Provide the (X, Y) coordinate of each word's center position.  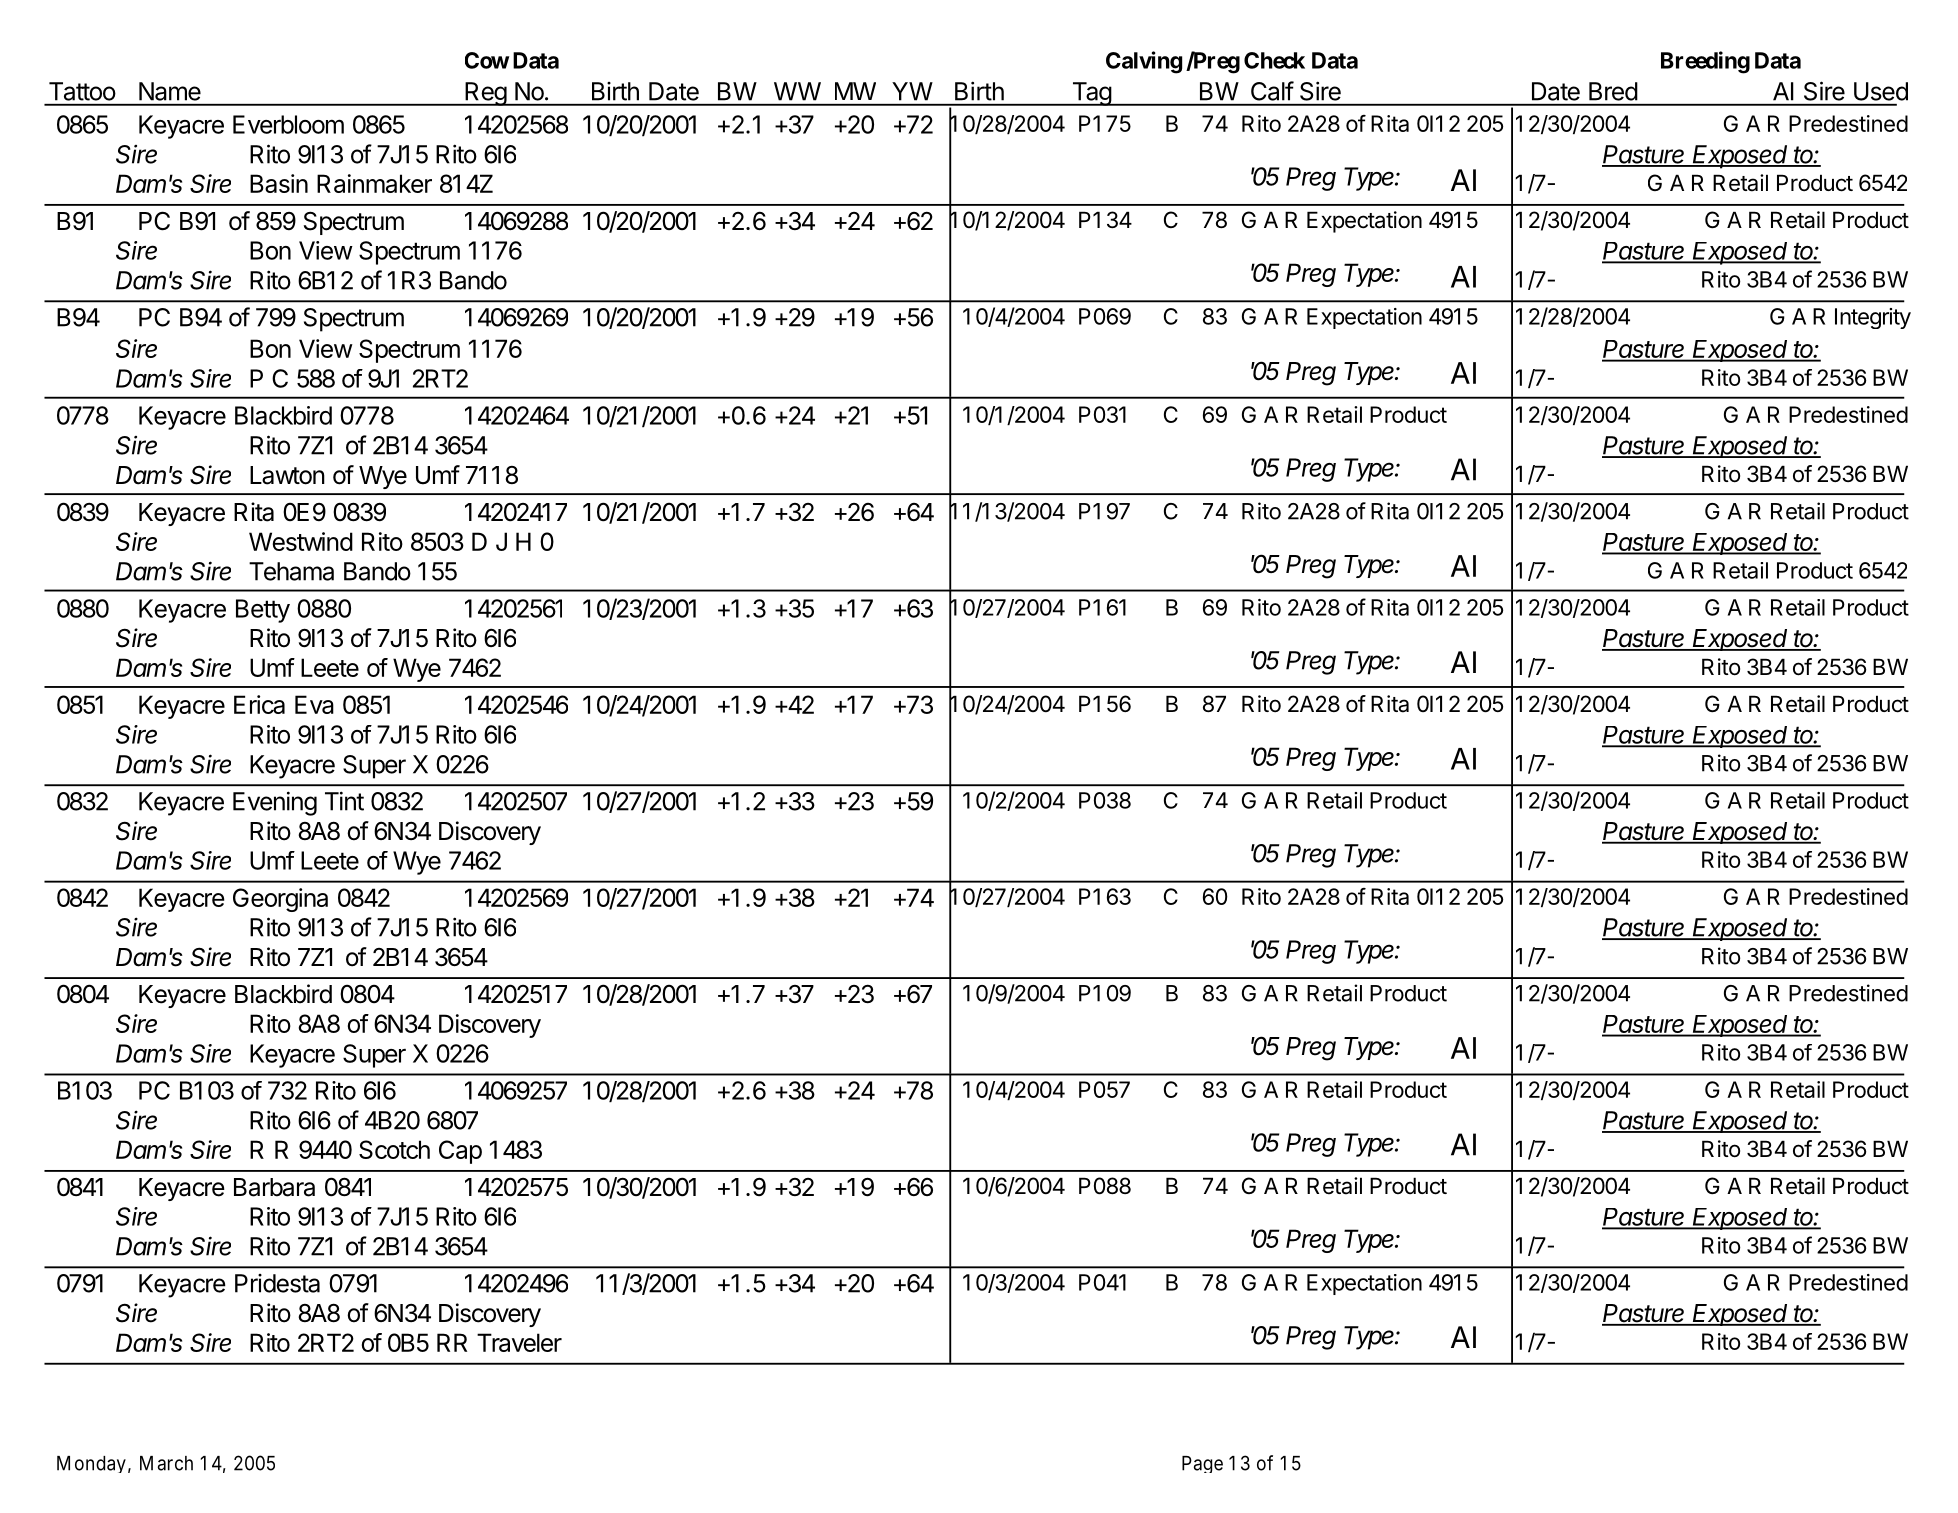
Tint (344, 801)
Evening (275, 803)
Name (170, 91)
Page (1202, 1464)
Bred (1613, 91)
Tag (1091, 94)
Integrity (1873, 318)
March (166, 1463)
